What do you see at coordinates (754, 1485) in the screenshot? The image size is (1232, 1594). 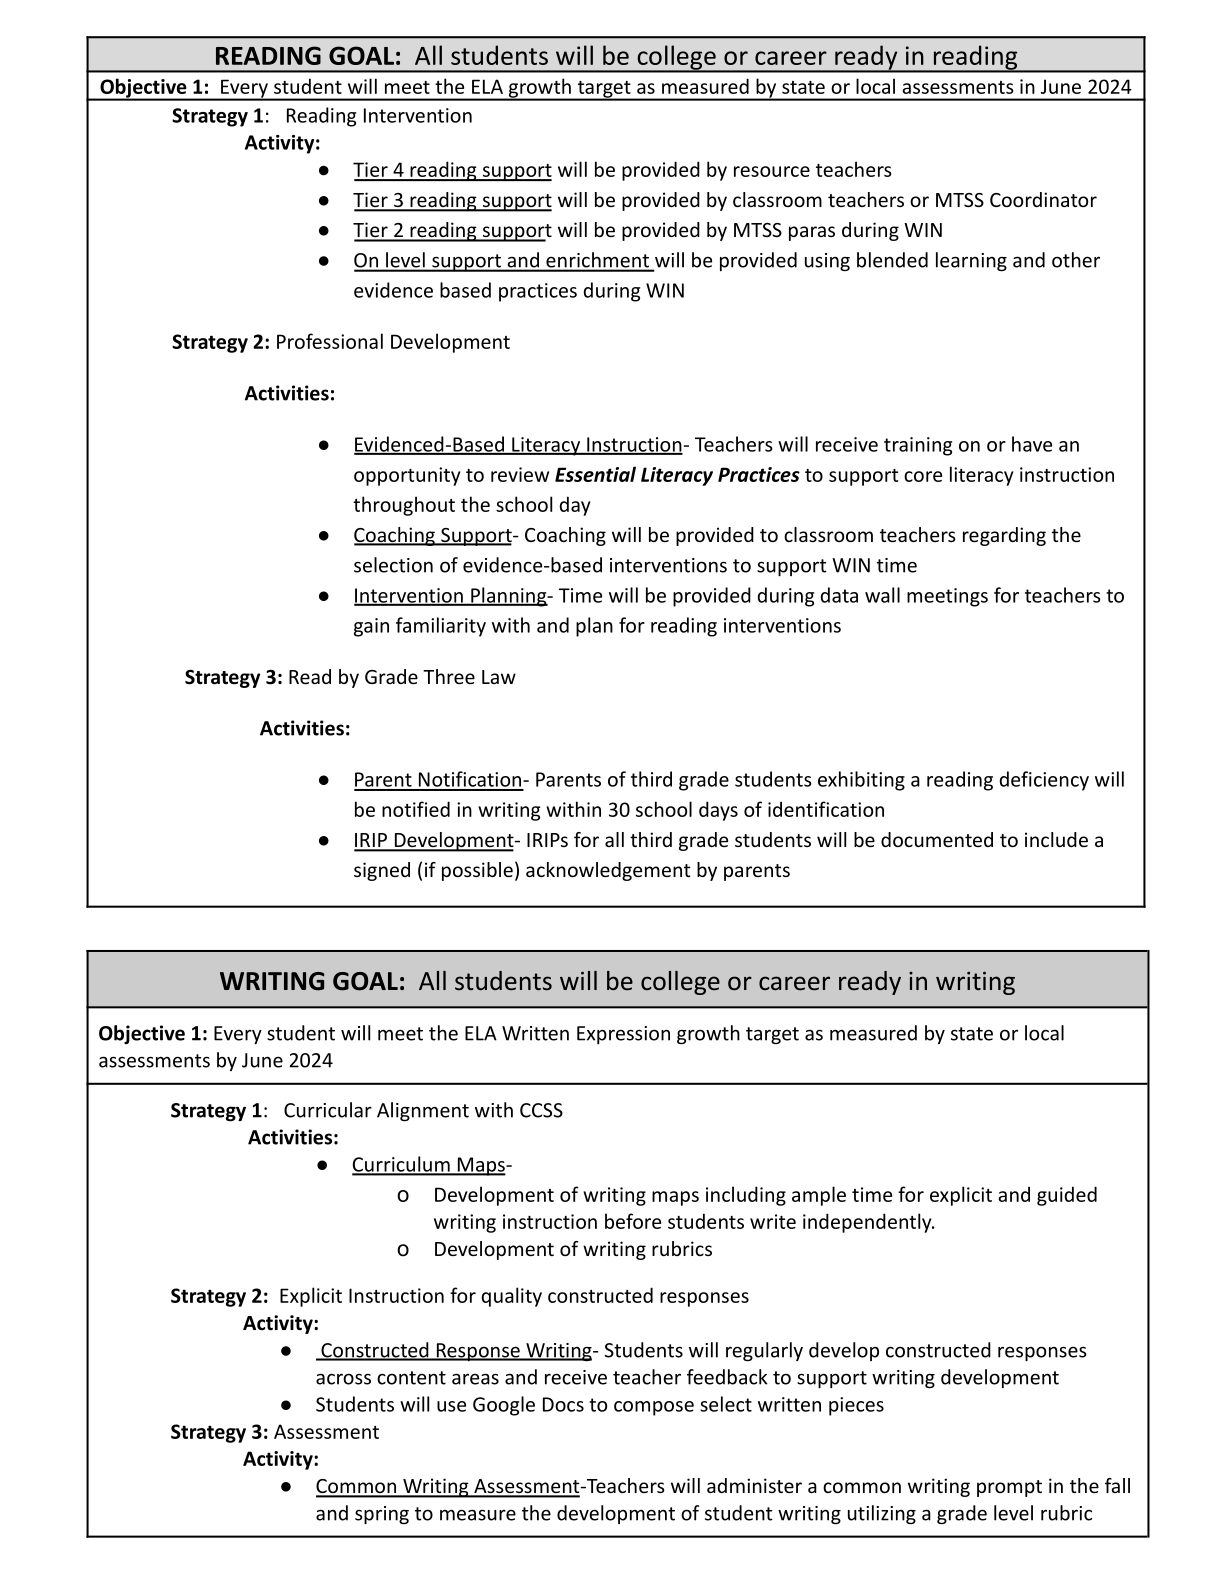 I see `administer` at bounding box center [754, 1485].
